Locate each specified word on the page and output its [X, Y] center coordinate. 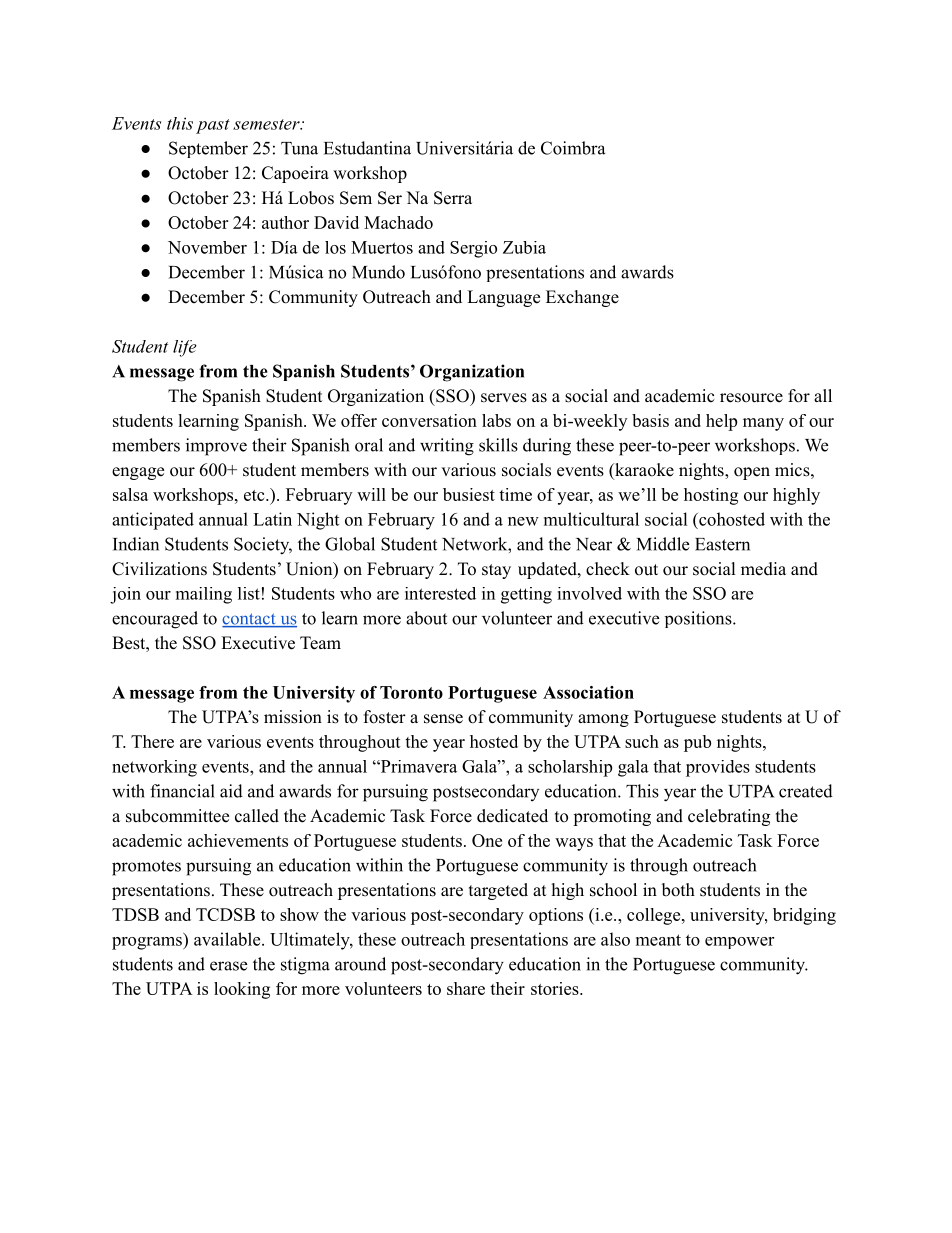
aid [231, 791]
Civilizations [159, 569]
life [185, 348]
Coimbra [573, 148]
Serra [453, 198]
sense [443, 719]
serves [504, 398]
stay [496, 571]
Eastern [722, 544]
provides [718, 768]
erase [228, 966]
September [208, 149]
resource [751, 398]
